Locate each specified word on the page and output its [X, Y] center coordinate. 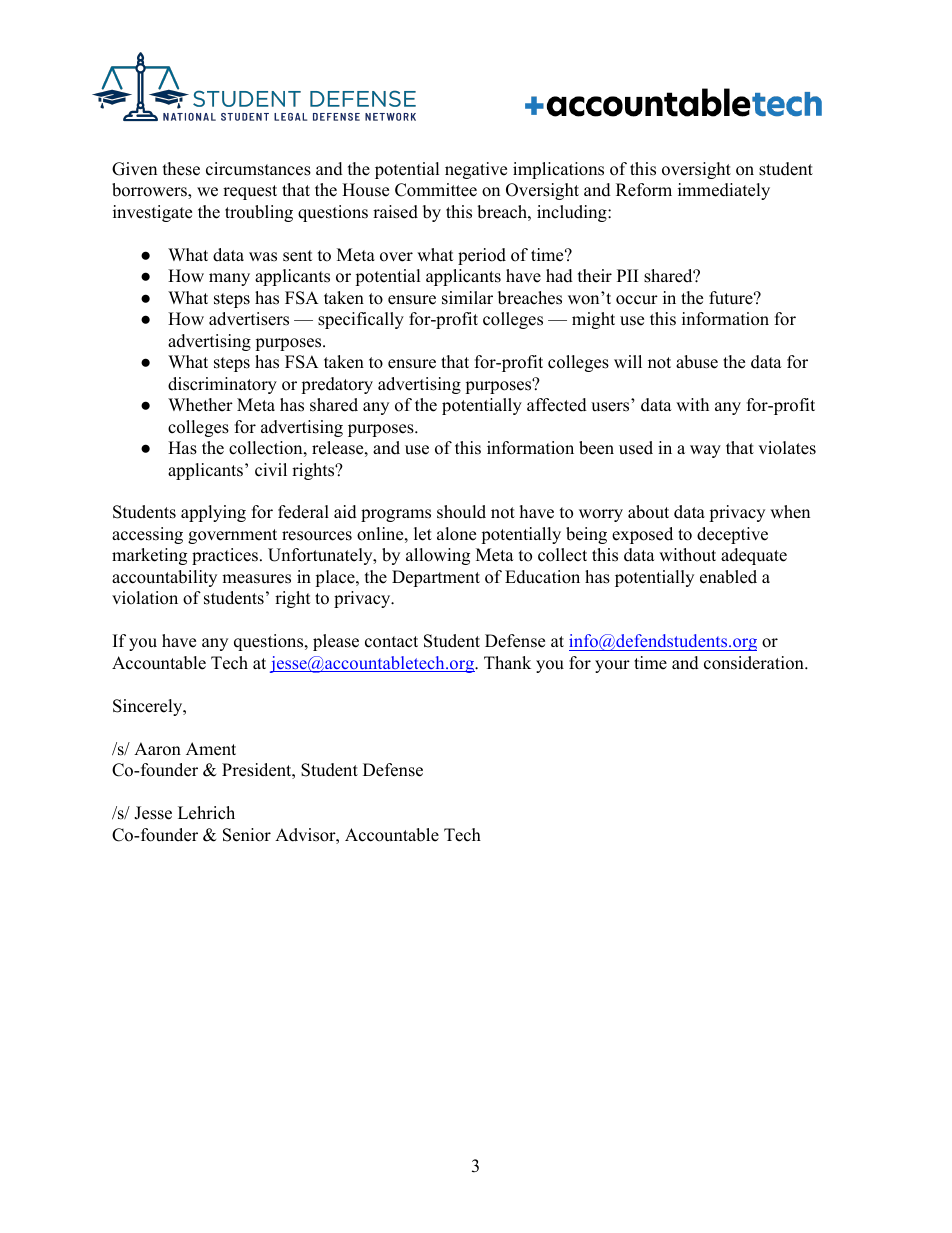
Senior [247, 835]
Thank [507, 662]
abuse [697, 362]
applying [213, 513]
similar [467, 298]
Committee [436, 190]
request [250, 192]
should [461, 512]
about [648, 512]
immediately [724, 191]
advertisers [249, 319]
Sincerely [149, 707]
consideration [755, 663]
